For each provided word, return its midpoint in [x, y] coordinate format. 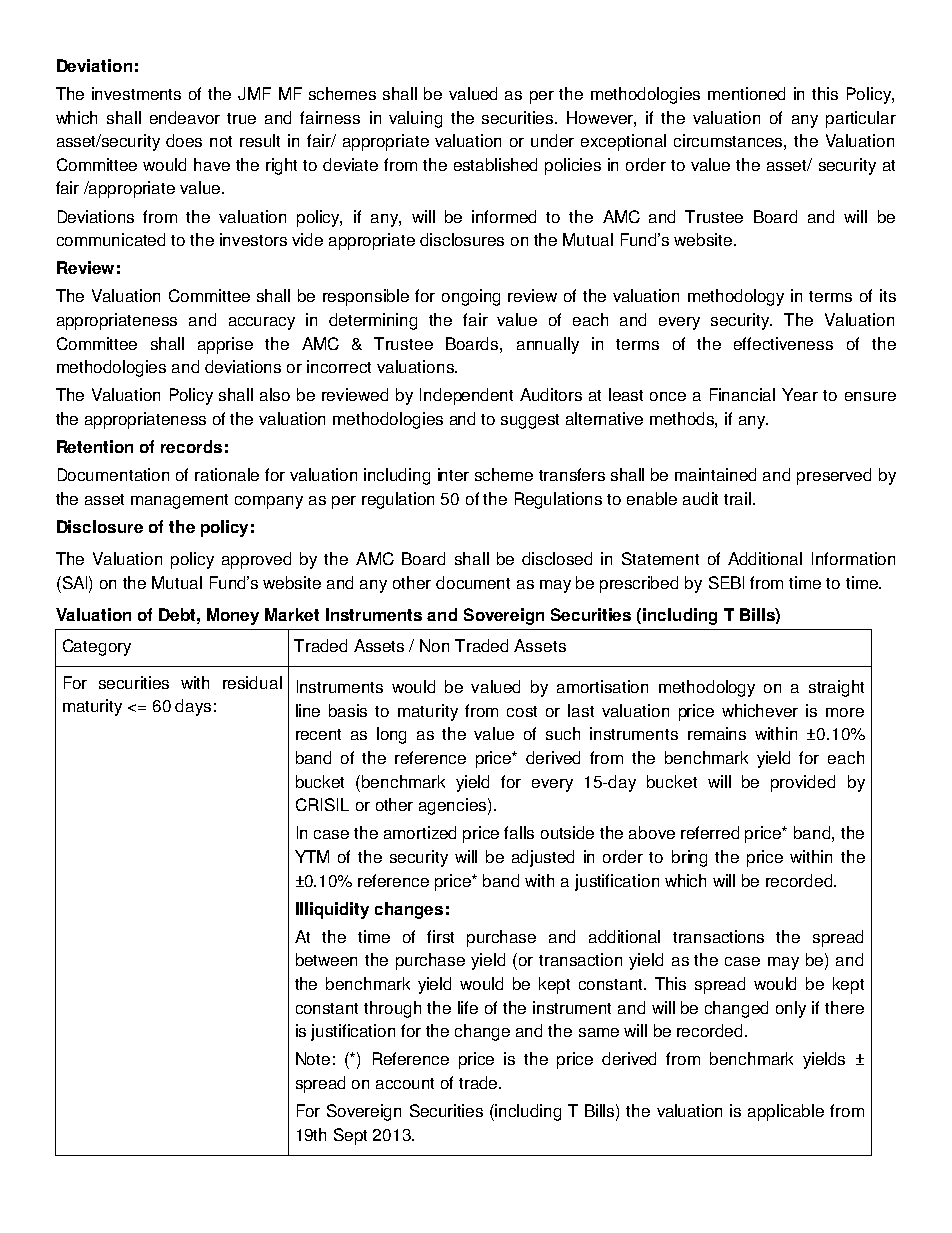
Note [313, 1058]
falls [519, 832]
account [405, 1083]
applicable [786, 1112]
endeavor [185, 117]
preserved [834, 476]
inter [453, 474]
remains [717, 733]
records [191, 446]
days [193, 707]
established [495, 164]
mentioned [746, 93]
